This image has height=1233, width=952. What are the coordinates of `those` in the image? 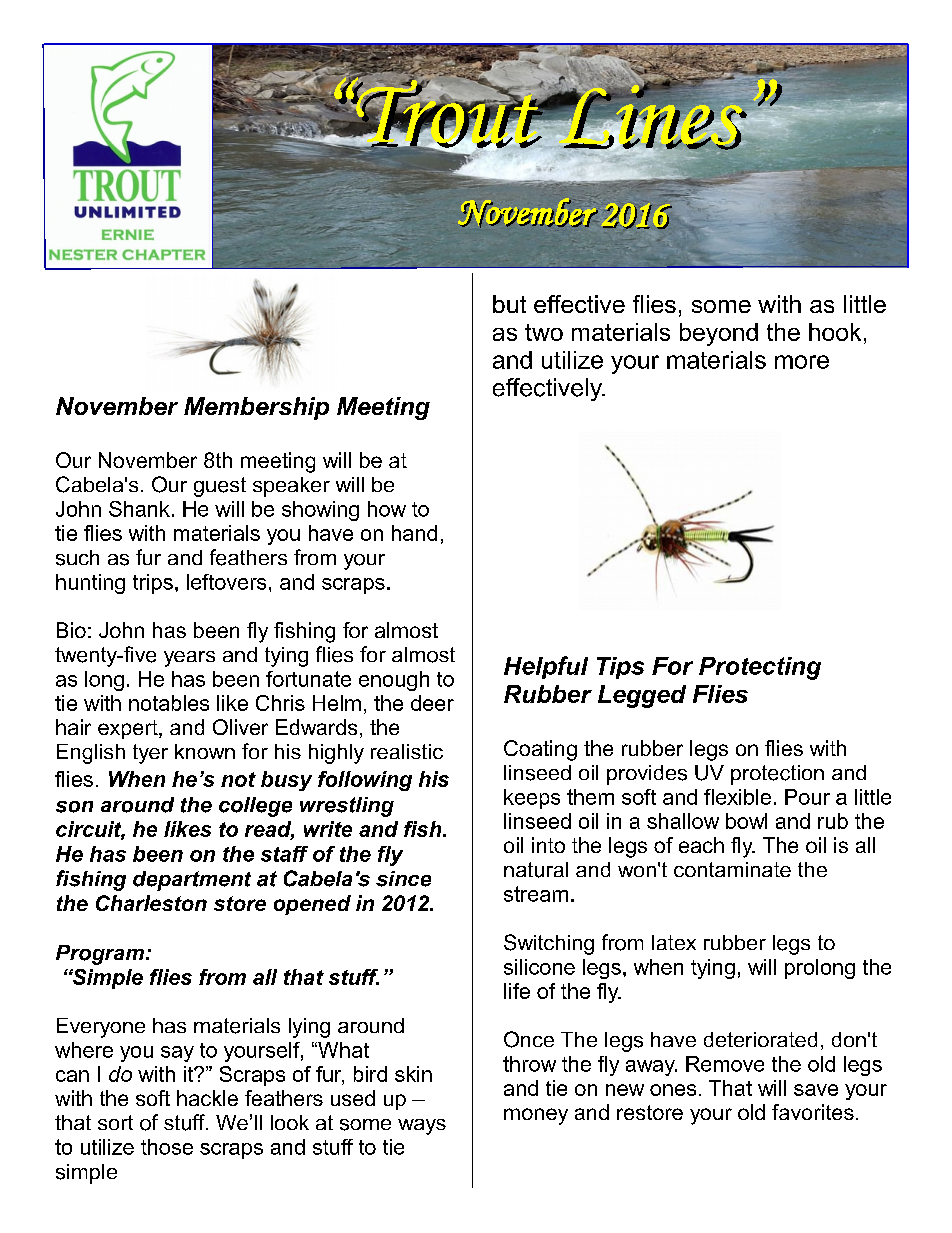 It's located at (167, 1147).
